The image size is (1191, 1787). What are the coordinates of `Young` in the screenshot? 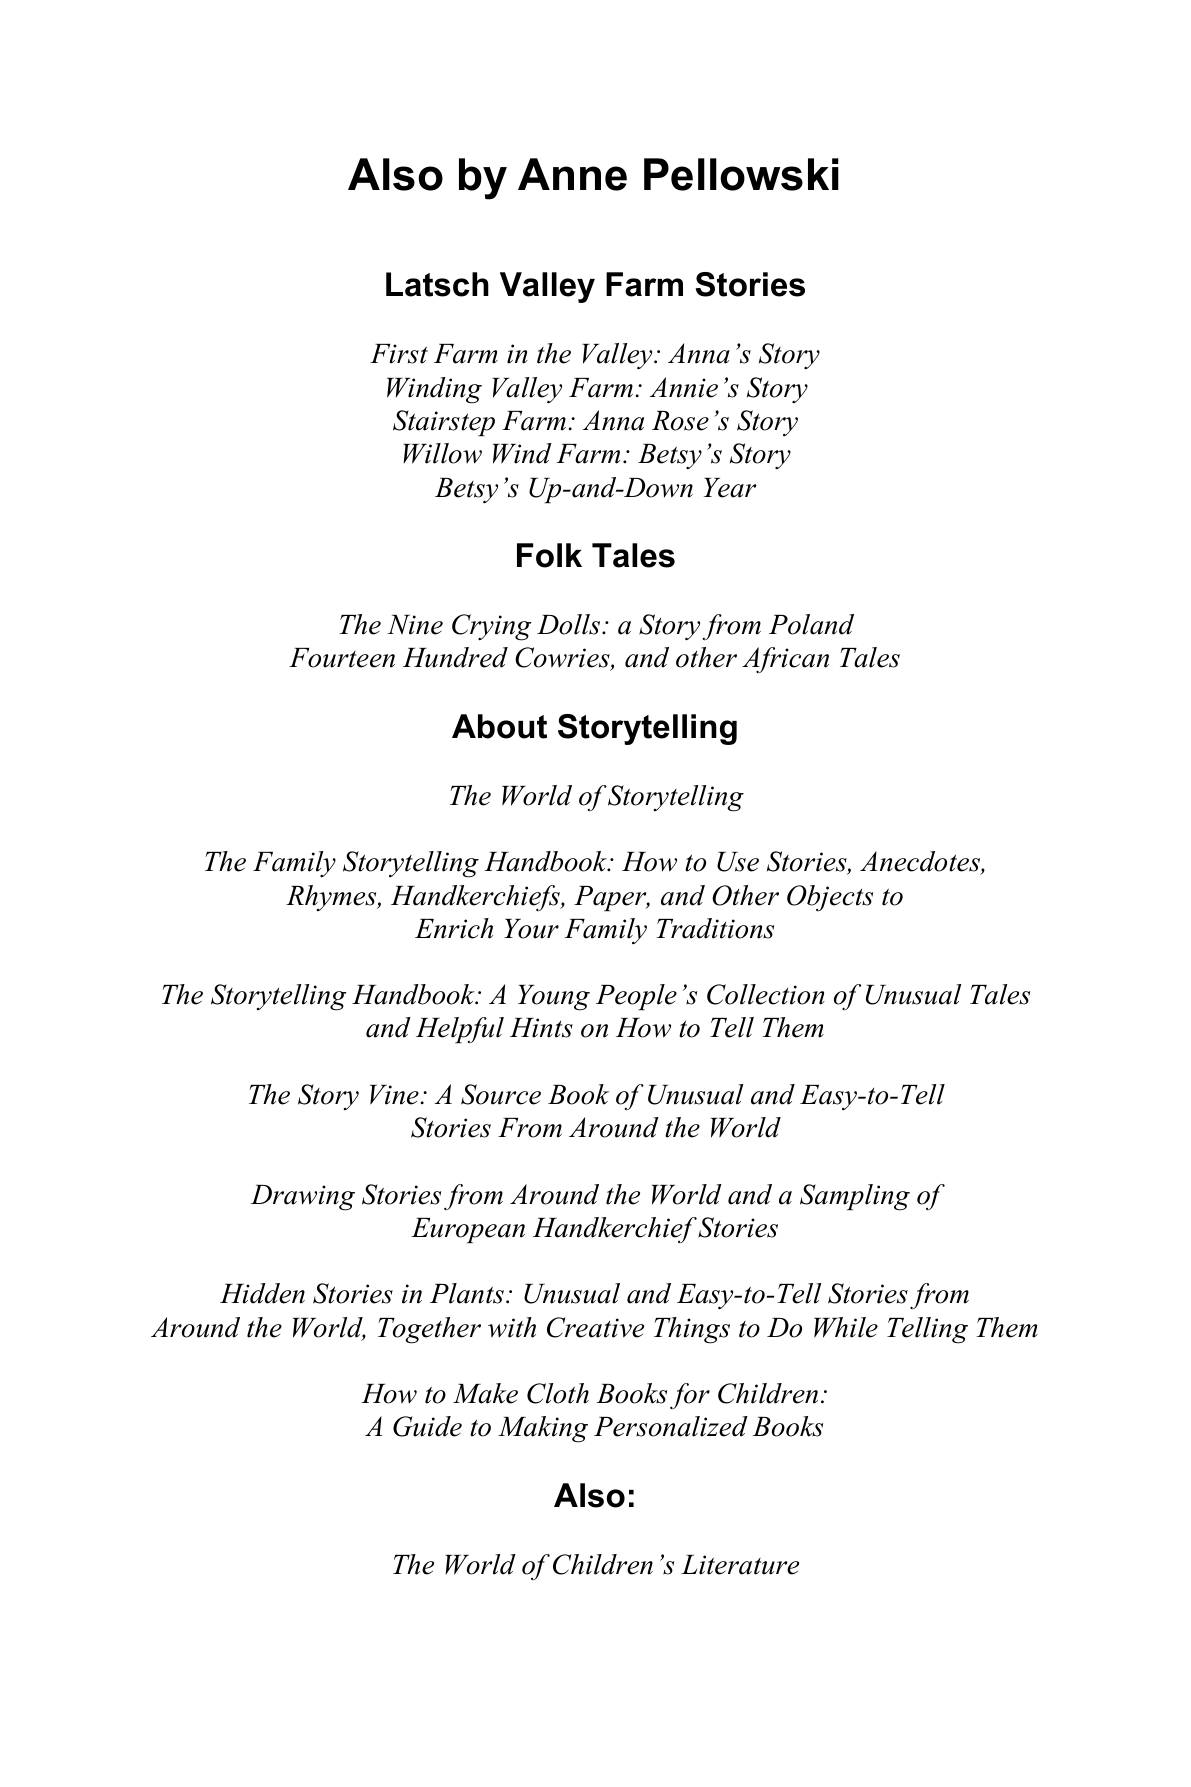 It's located at (554, 998).
